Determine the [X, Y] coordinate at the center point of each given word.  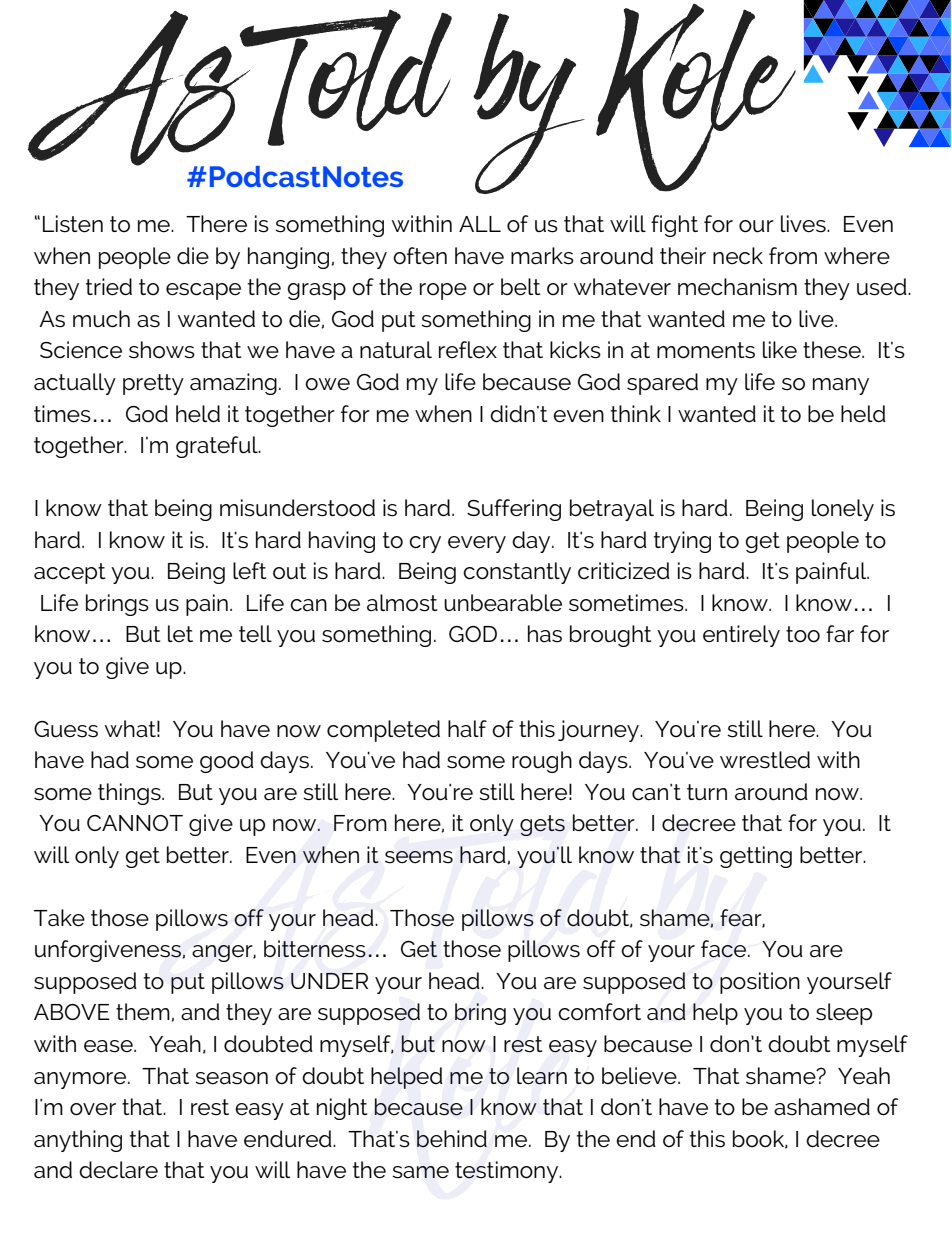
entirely [741, 636]
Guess [66, 729]
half [467, 729]
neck [738, 255]
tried [109, 287]
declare [118, 1170]
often [420, 256]
